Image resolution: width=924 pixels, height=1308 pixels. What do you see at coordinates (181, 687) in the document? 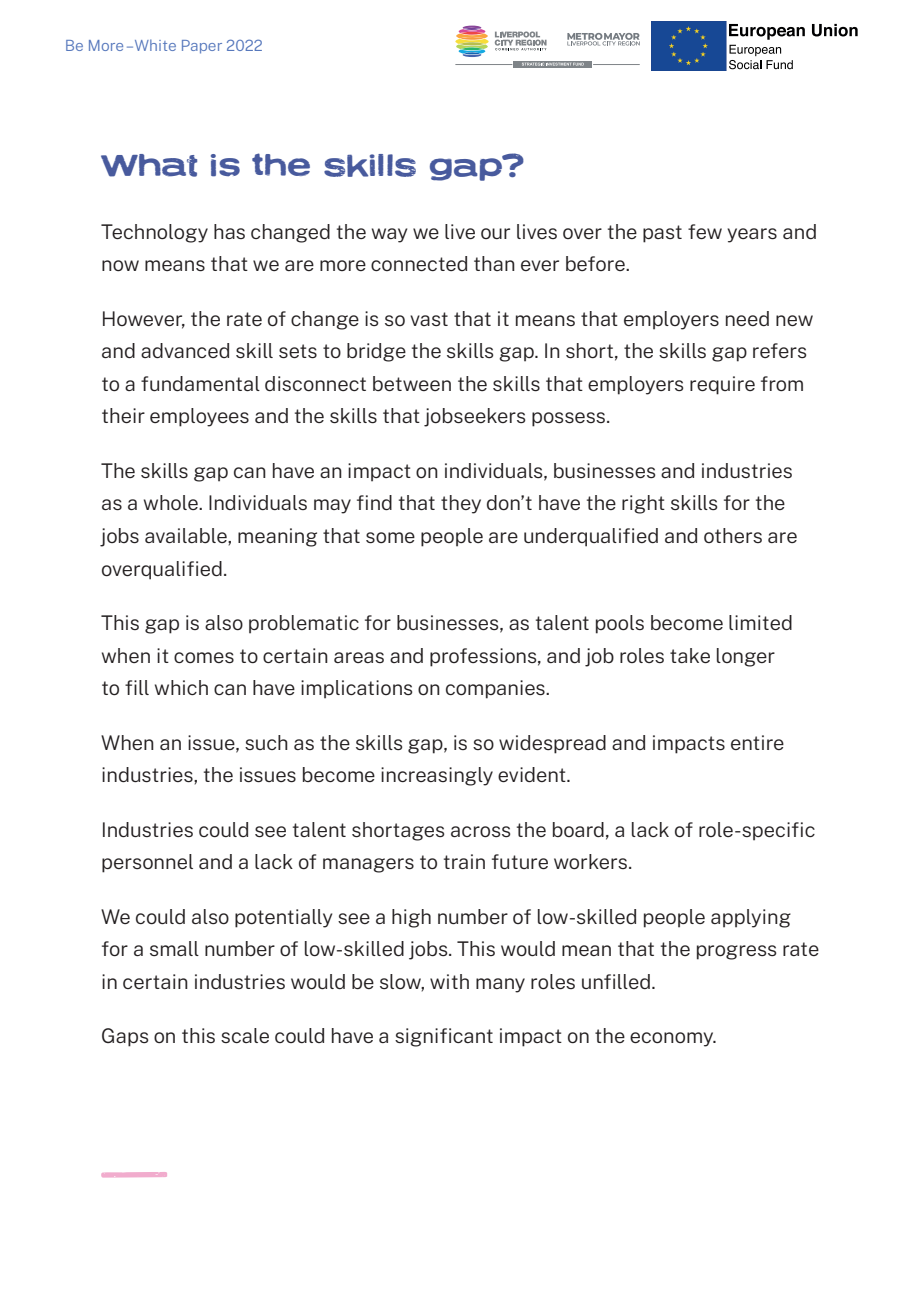
I see `which` at bounding box center [181, 687].
